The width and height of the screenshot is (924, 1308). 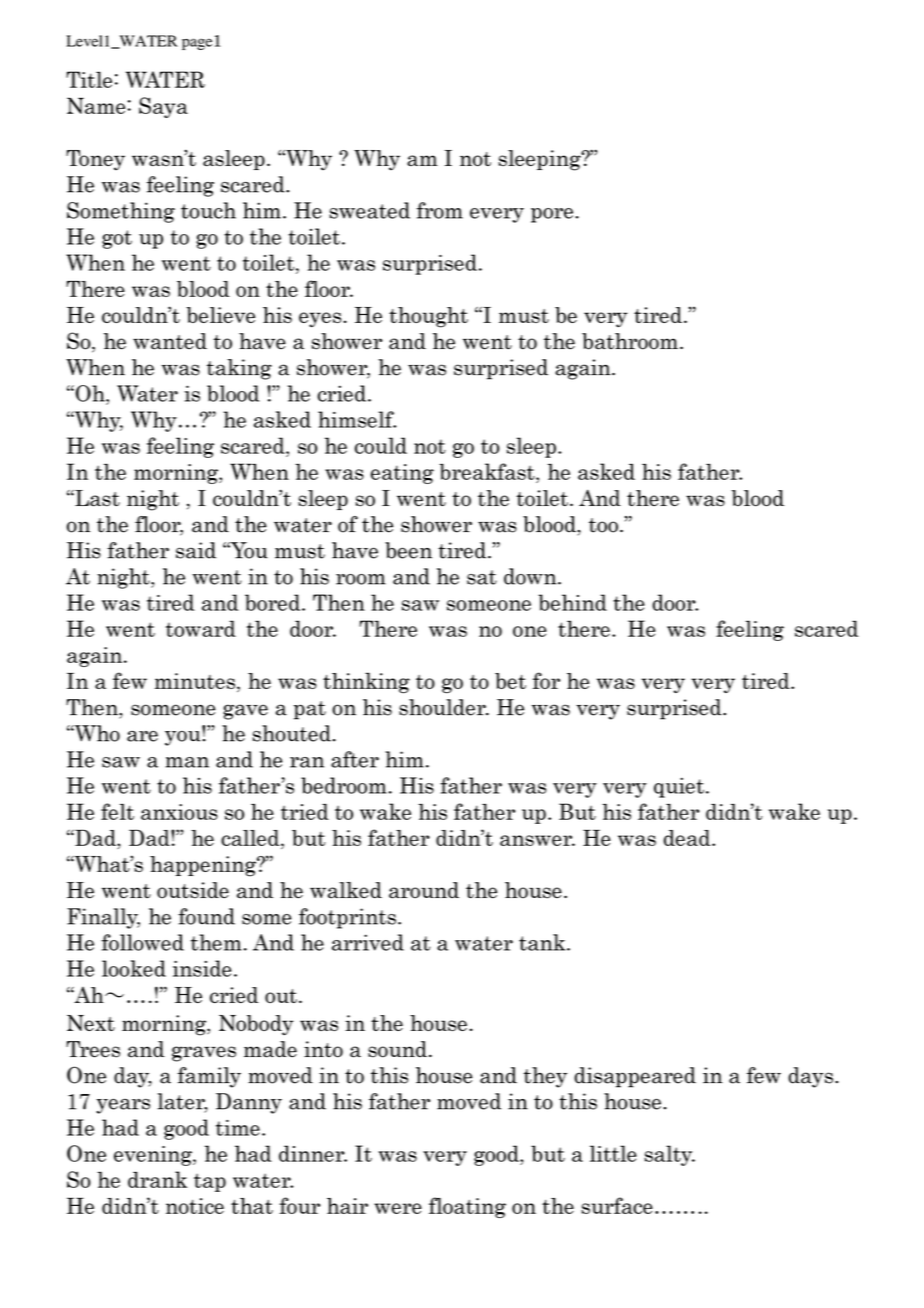 I want to click on breakfast, so click(x=488, y=471).
